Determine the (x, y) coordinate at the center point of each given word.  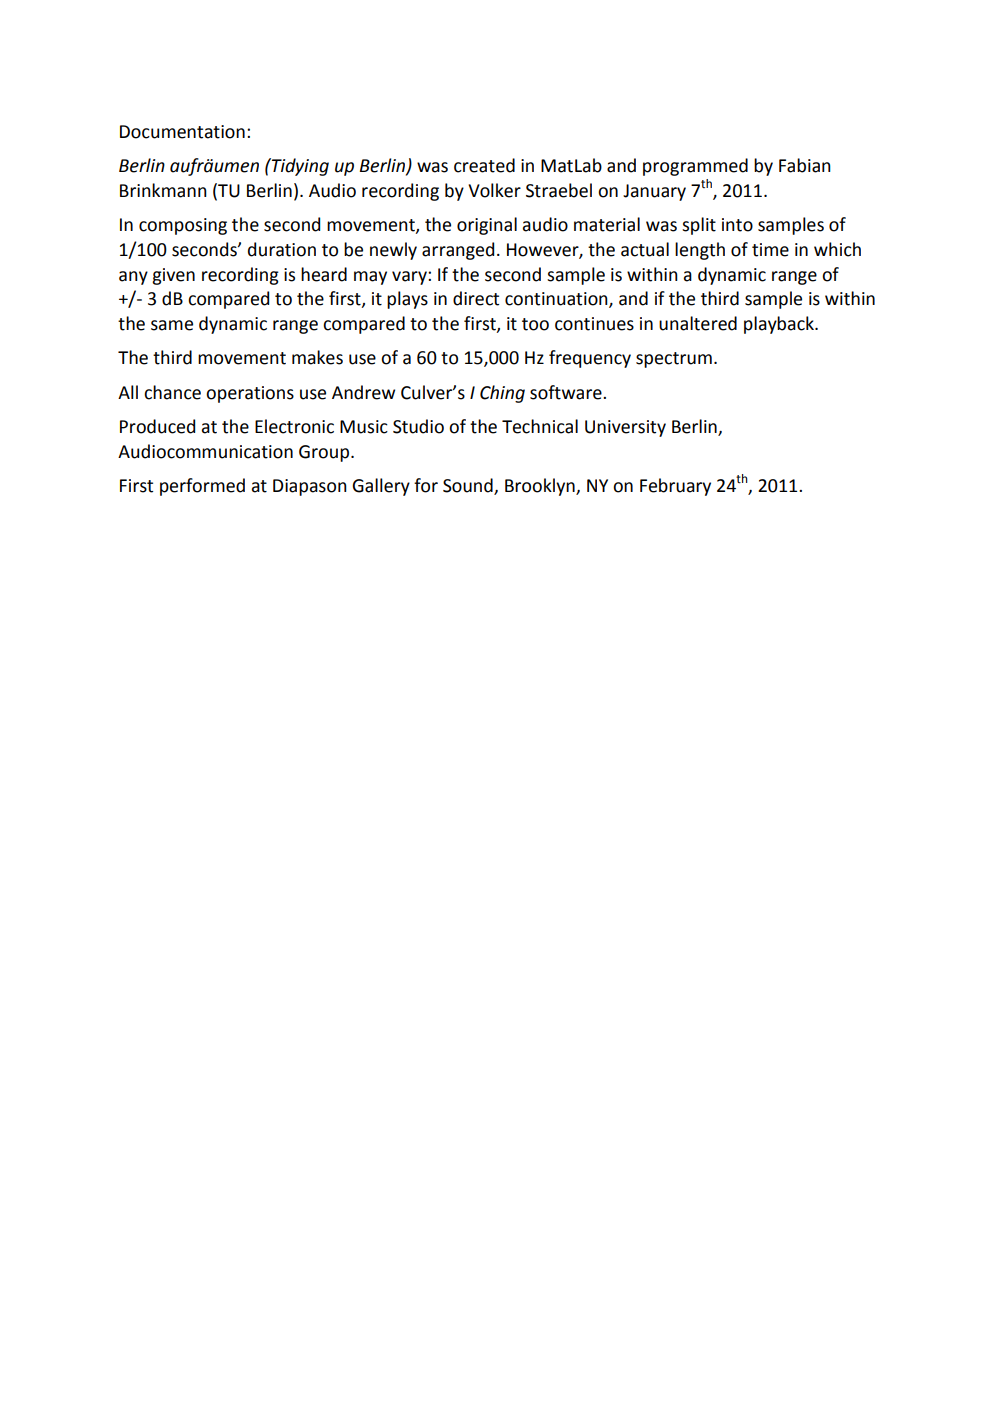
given (173, 276)
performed (202, 487)
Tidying (299, 167)
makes (317, 357)
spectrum (674, 360)
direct (476, 298)
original (487, 226)
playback (780, 325)
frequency (590, 359)
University (625, 428)
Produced (157, 426)
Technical (540, 426)
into (737, 225)
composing (183, 226)
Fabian (805, 165)
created (484, 165)
